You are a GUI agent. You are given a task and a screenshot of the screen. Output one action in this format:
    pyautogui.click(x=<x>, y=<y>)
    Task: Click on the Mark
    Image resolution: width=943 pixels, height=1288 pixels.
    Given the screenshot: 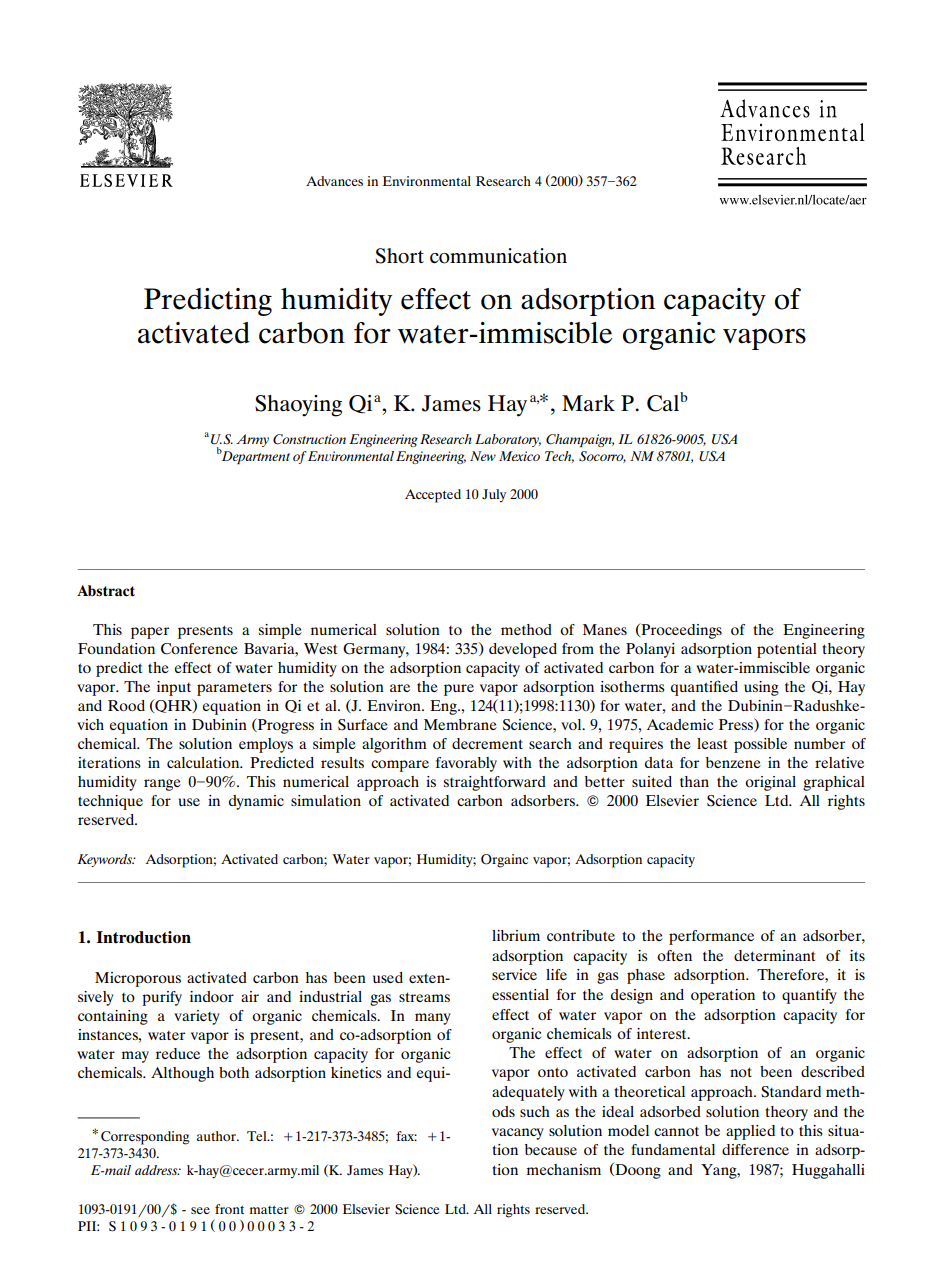 What is the action you would take?
    pyautogui.click(x=588, y=403)
